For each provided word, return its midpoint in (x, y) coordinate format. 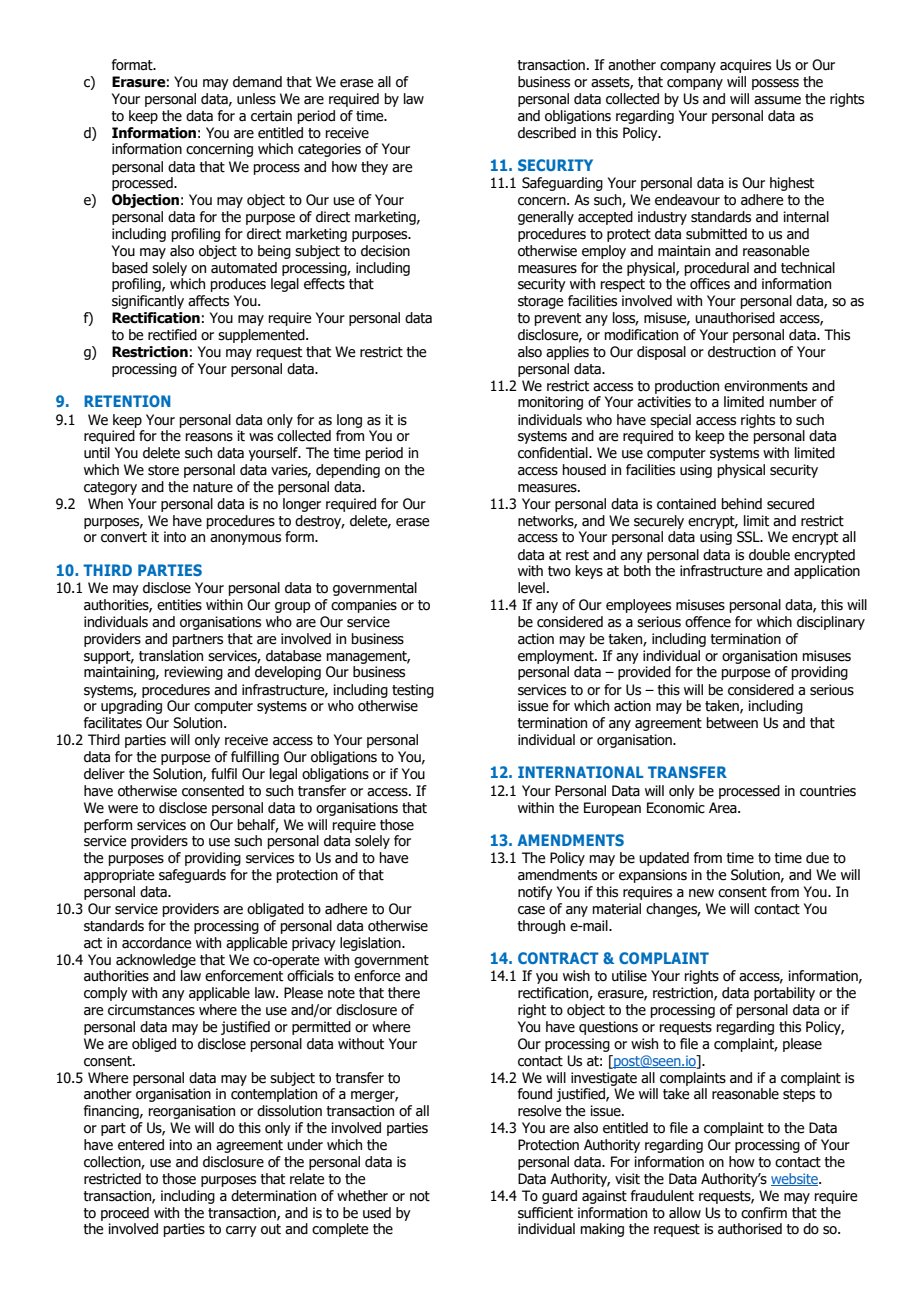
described (547, 133)
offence (708, 622)
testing (413, 691)
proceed (125, 1214)
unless (256, 99)
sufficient (545, 1213)
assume (777, 100)
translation (171, 656)
